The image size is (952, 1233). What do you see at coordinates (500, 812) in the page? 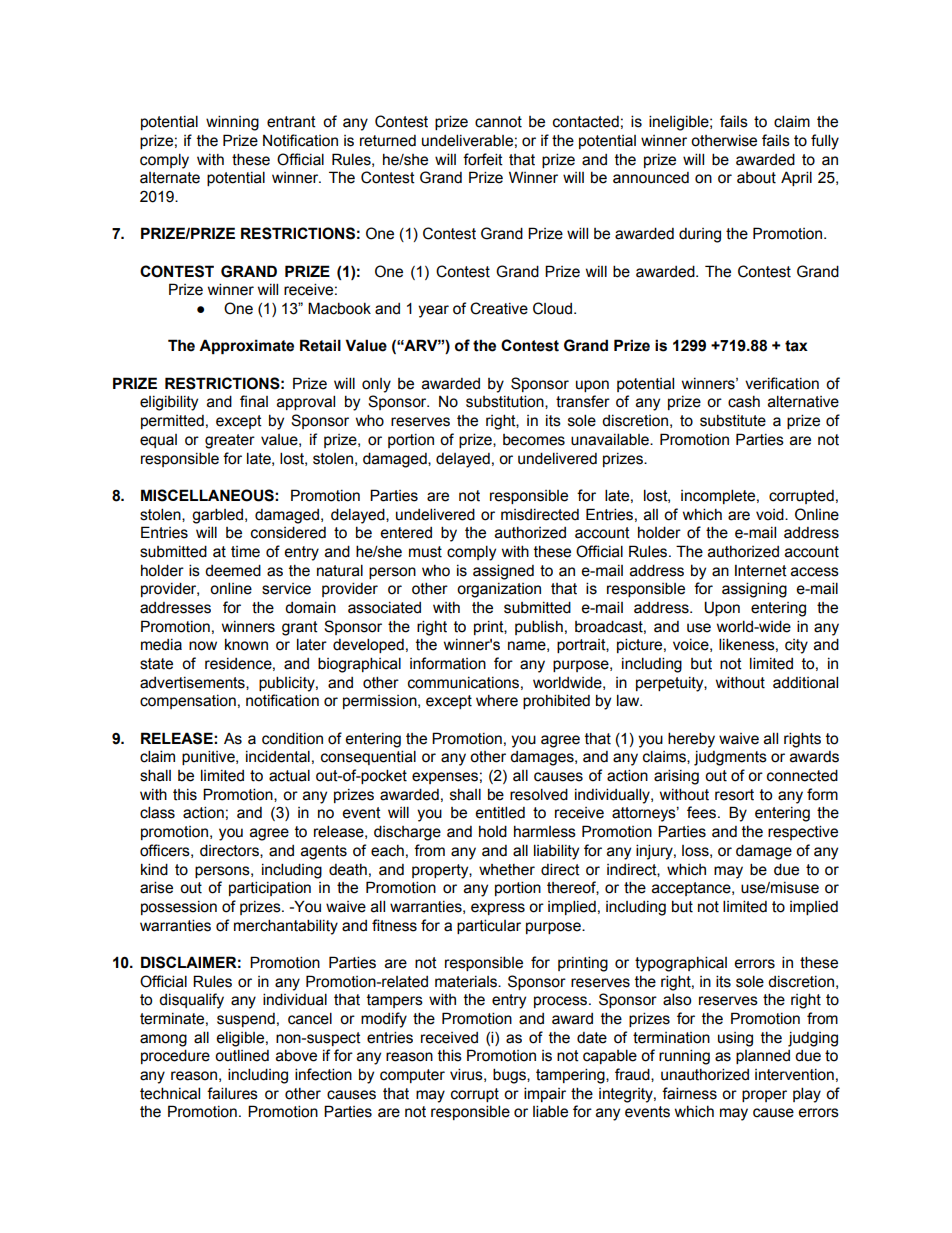
I see `entitled` at bounding box center [500, 812].
